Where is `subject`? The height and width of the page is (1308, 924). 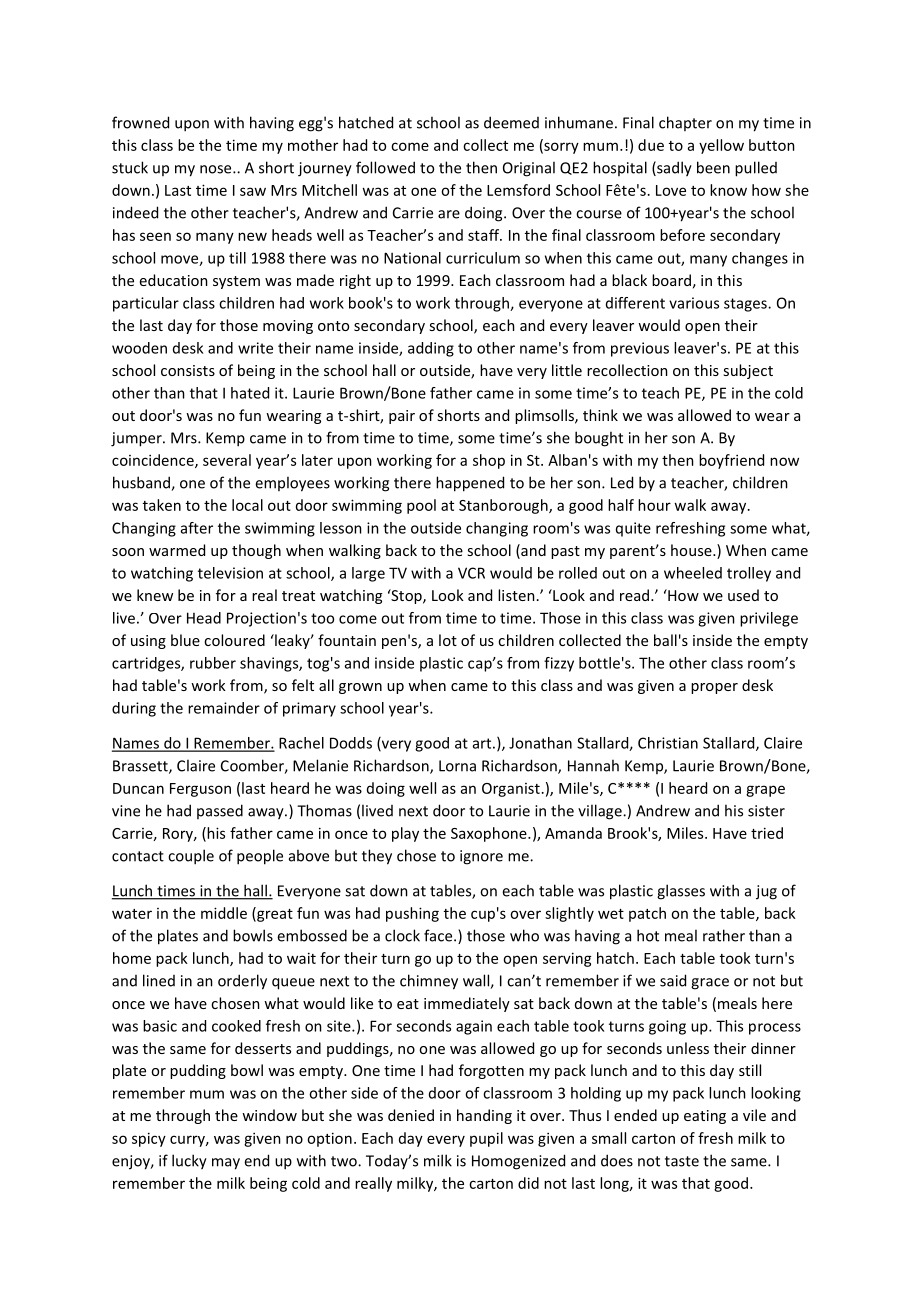 subject is located at coordinates (748, 371).
